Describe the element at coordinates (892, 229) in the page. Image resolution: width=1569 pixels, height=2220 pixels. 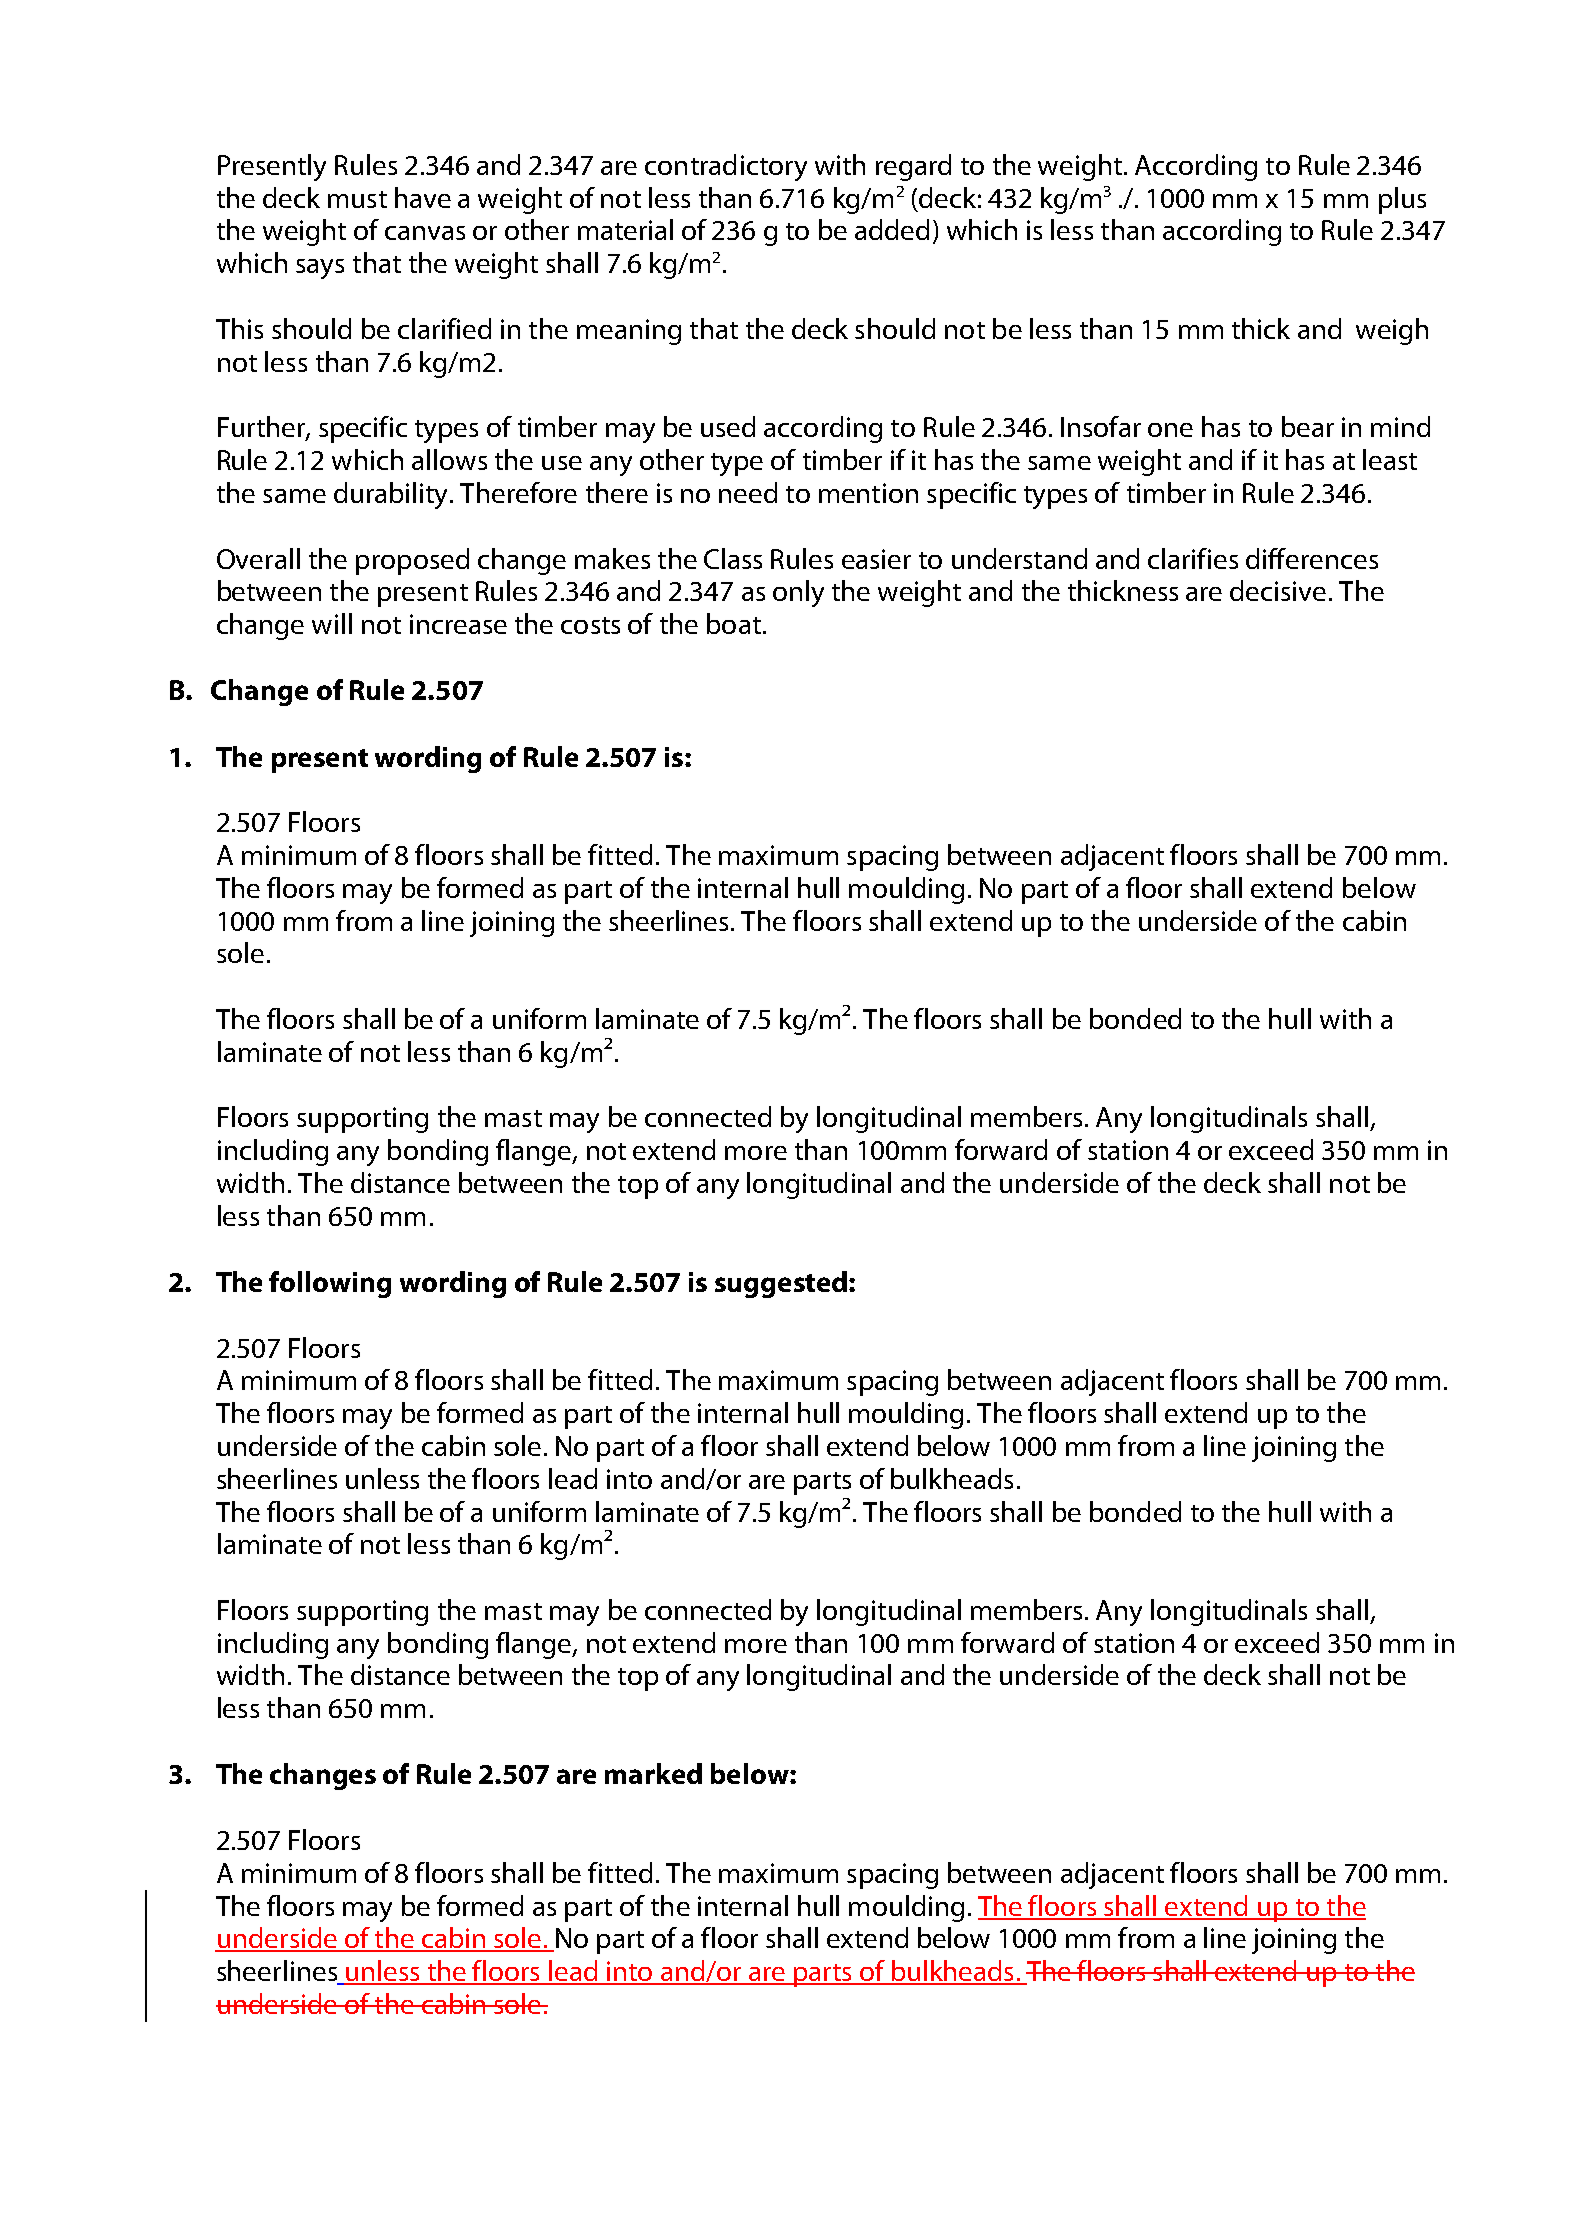
I see `added` at that location.
